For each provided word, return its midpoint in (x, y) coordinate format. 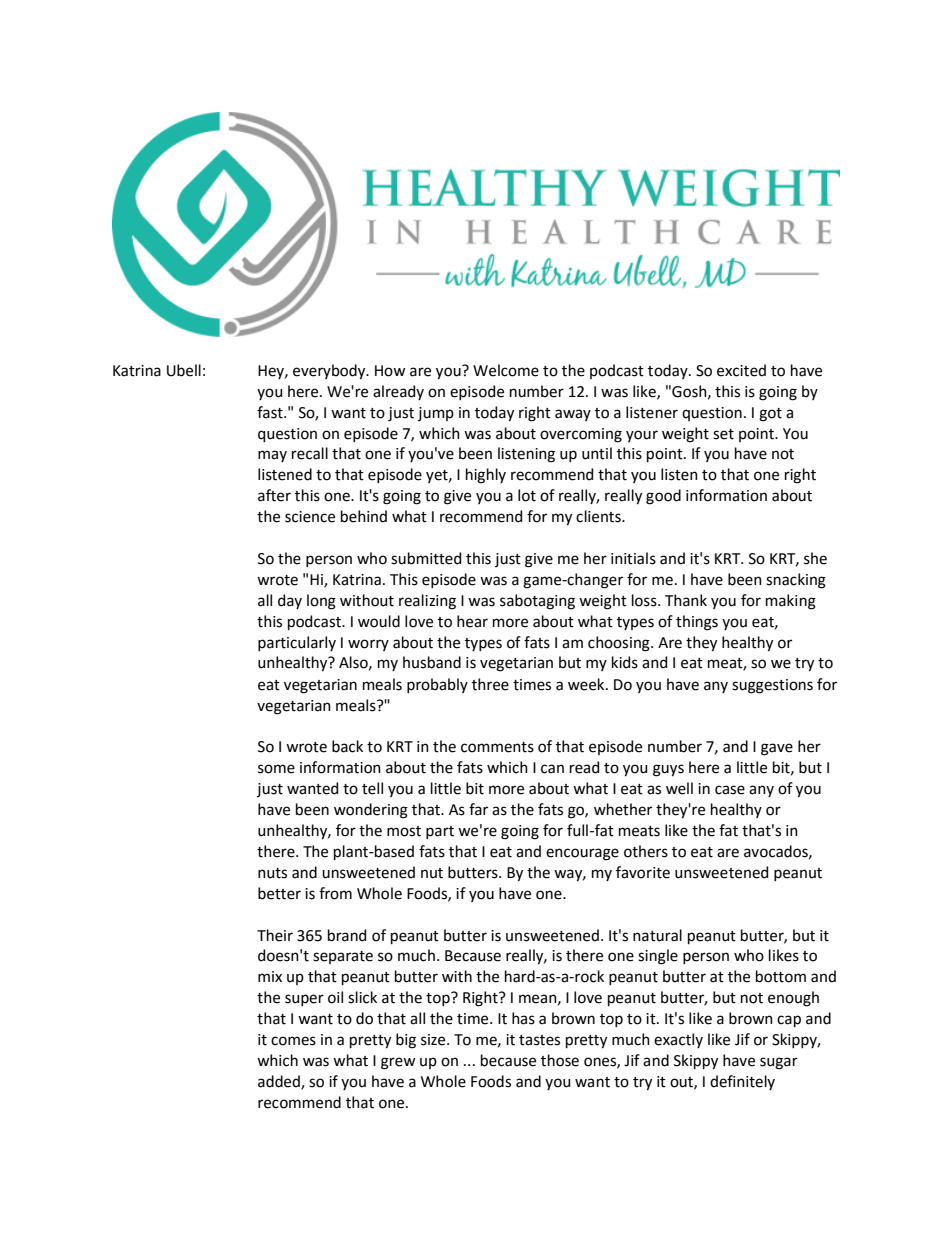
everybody (330, 372)
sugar (779, 1063)
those (560, 1060)
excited (741, 370)
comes (293, 1041)
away (573, 415)
